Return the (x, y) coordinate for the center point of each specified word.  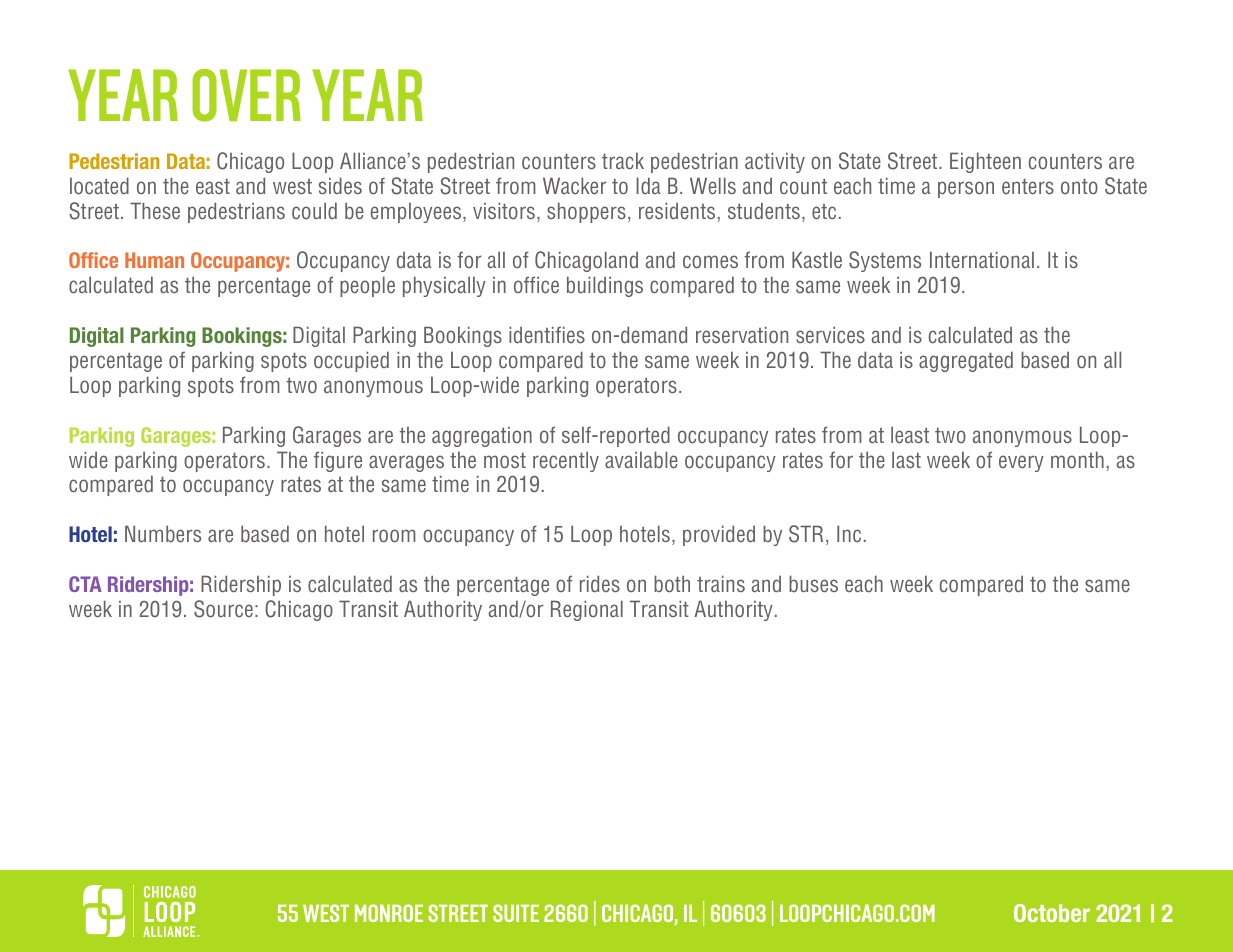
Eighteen (985, 162)
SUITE (516, 913)
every (1021, 463)
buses (813, 583)
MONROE (389, 913)
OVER (246, 95)
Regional (587, 610)
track (623, 160)
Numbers (163, 533)
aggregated (966, 361)
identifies (547, 334)
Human (154, 260)
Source (223, 609)
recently (566, 461)
